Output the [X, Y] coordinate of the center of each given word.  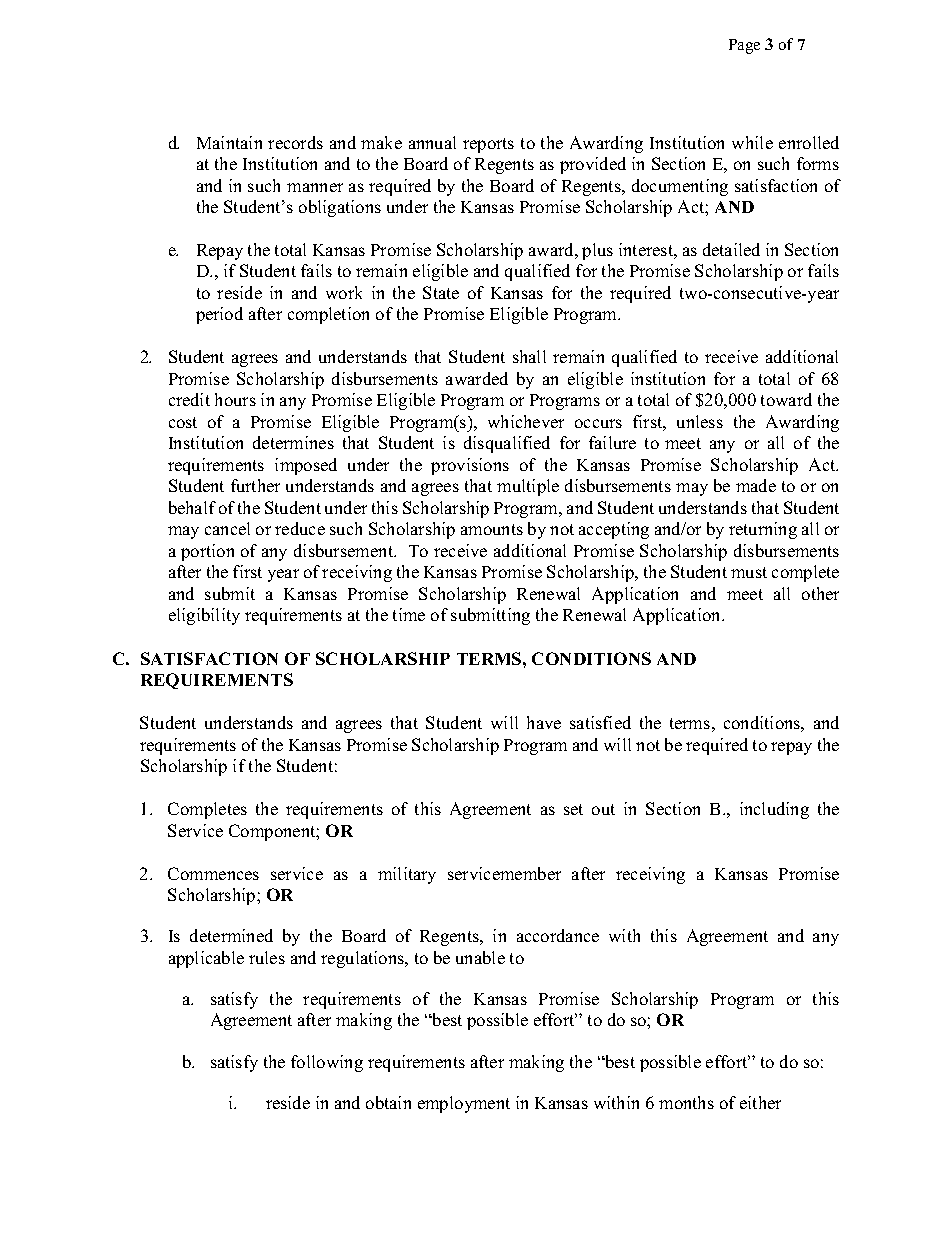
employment [464, 1104]
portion [207, 552]
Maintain [229, 142]
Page [744, 46]
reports [488, 145]
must [749, 572]
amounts [492, 529]
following [327, 1063]
